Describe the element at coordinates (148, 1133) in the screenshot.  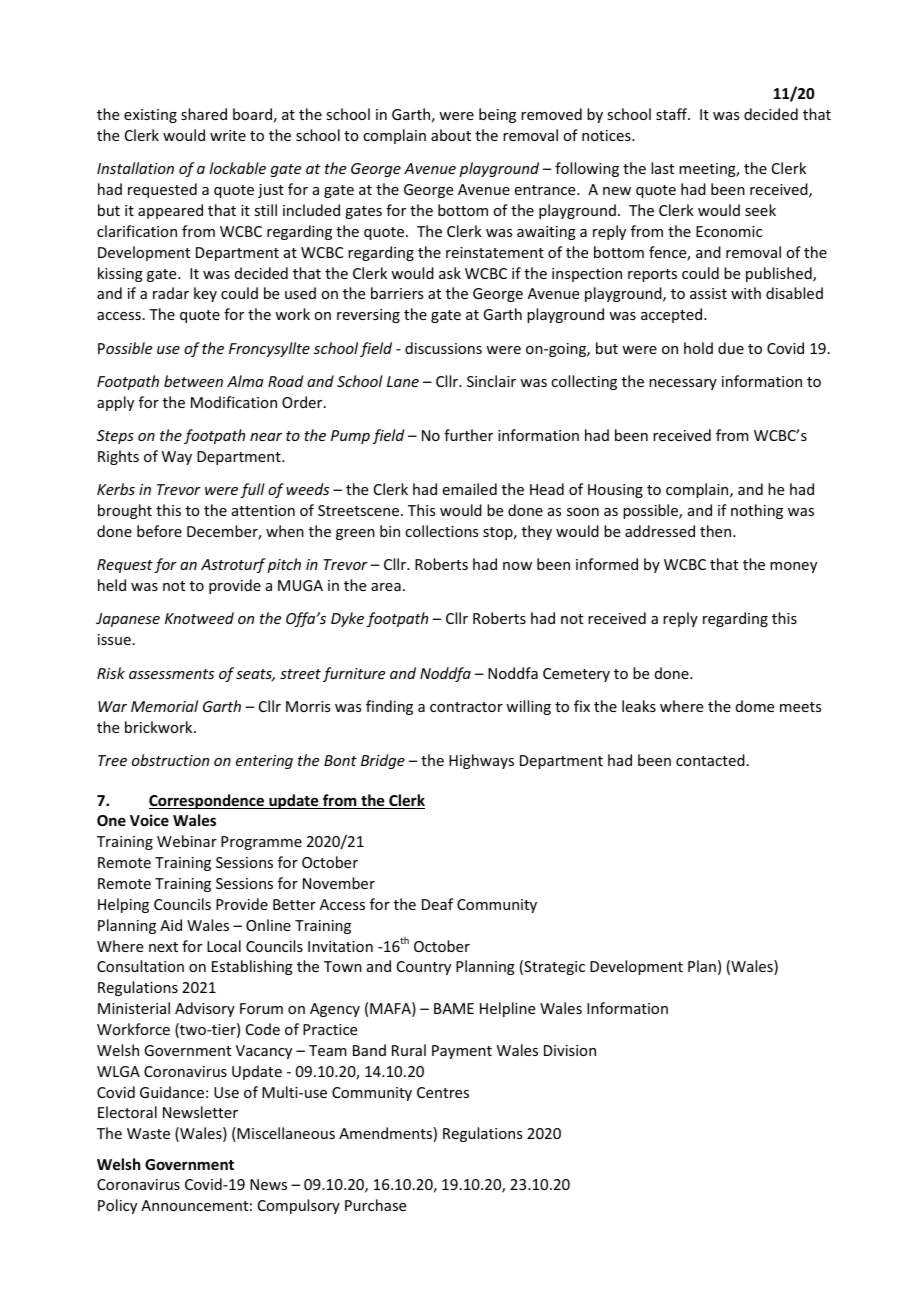
I see `Waste` at that location.
